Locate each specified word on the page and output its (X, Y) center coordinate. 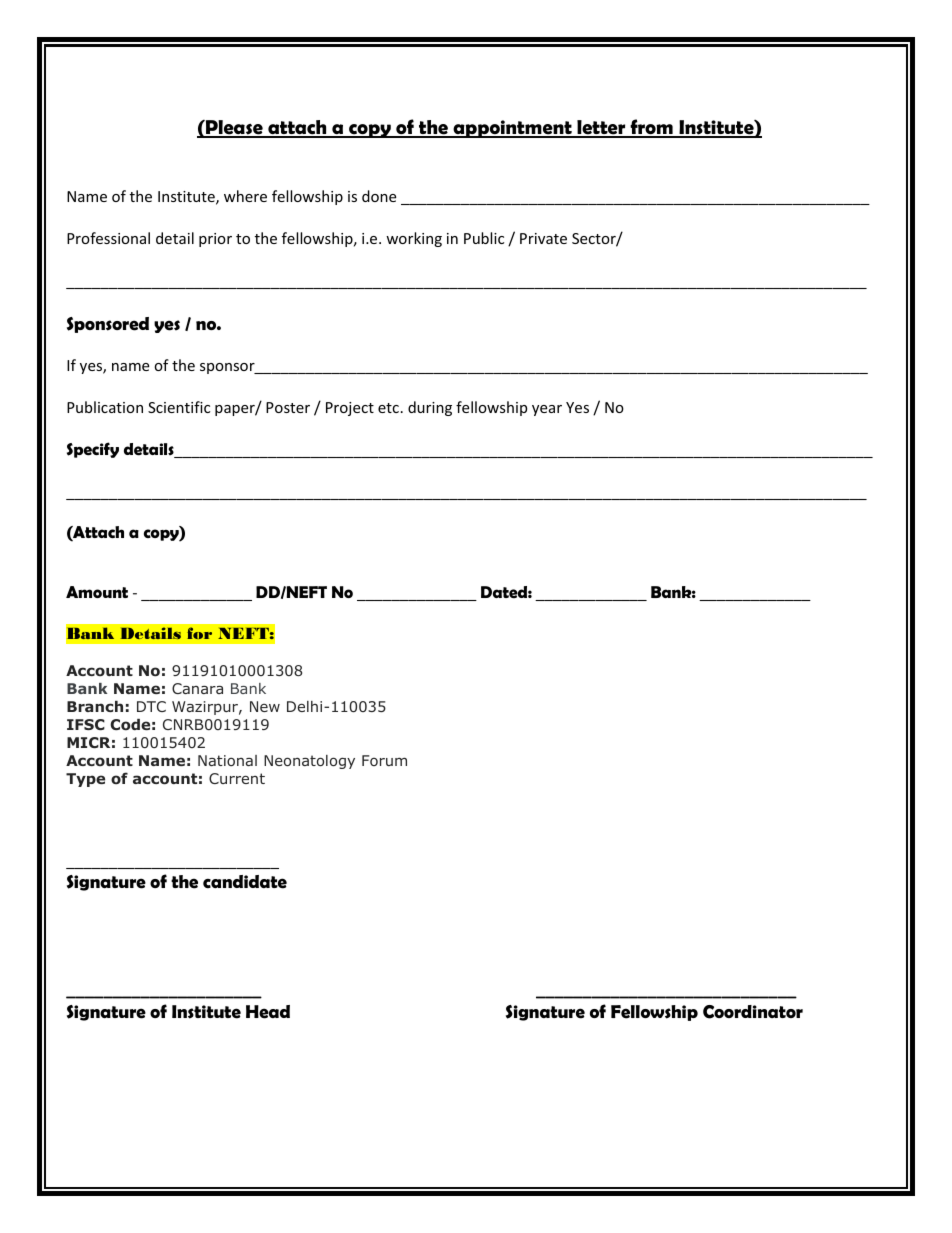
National (227, 760)
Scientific (179, 407)
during (430, 408)
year (547, 410)
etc (388, 408)
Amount (97, 592)
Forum (384, 760)
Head (268, 1012)
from (651, 128)
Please (234, 128)
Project (350, 409)
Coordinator (753, 1012)
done (379, 196)
